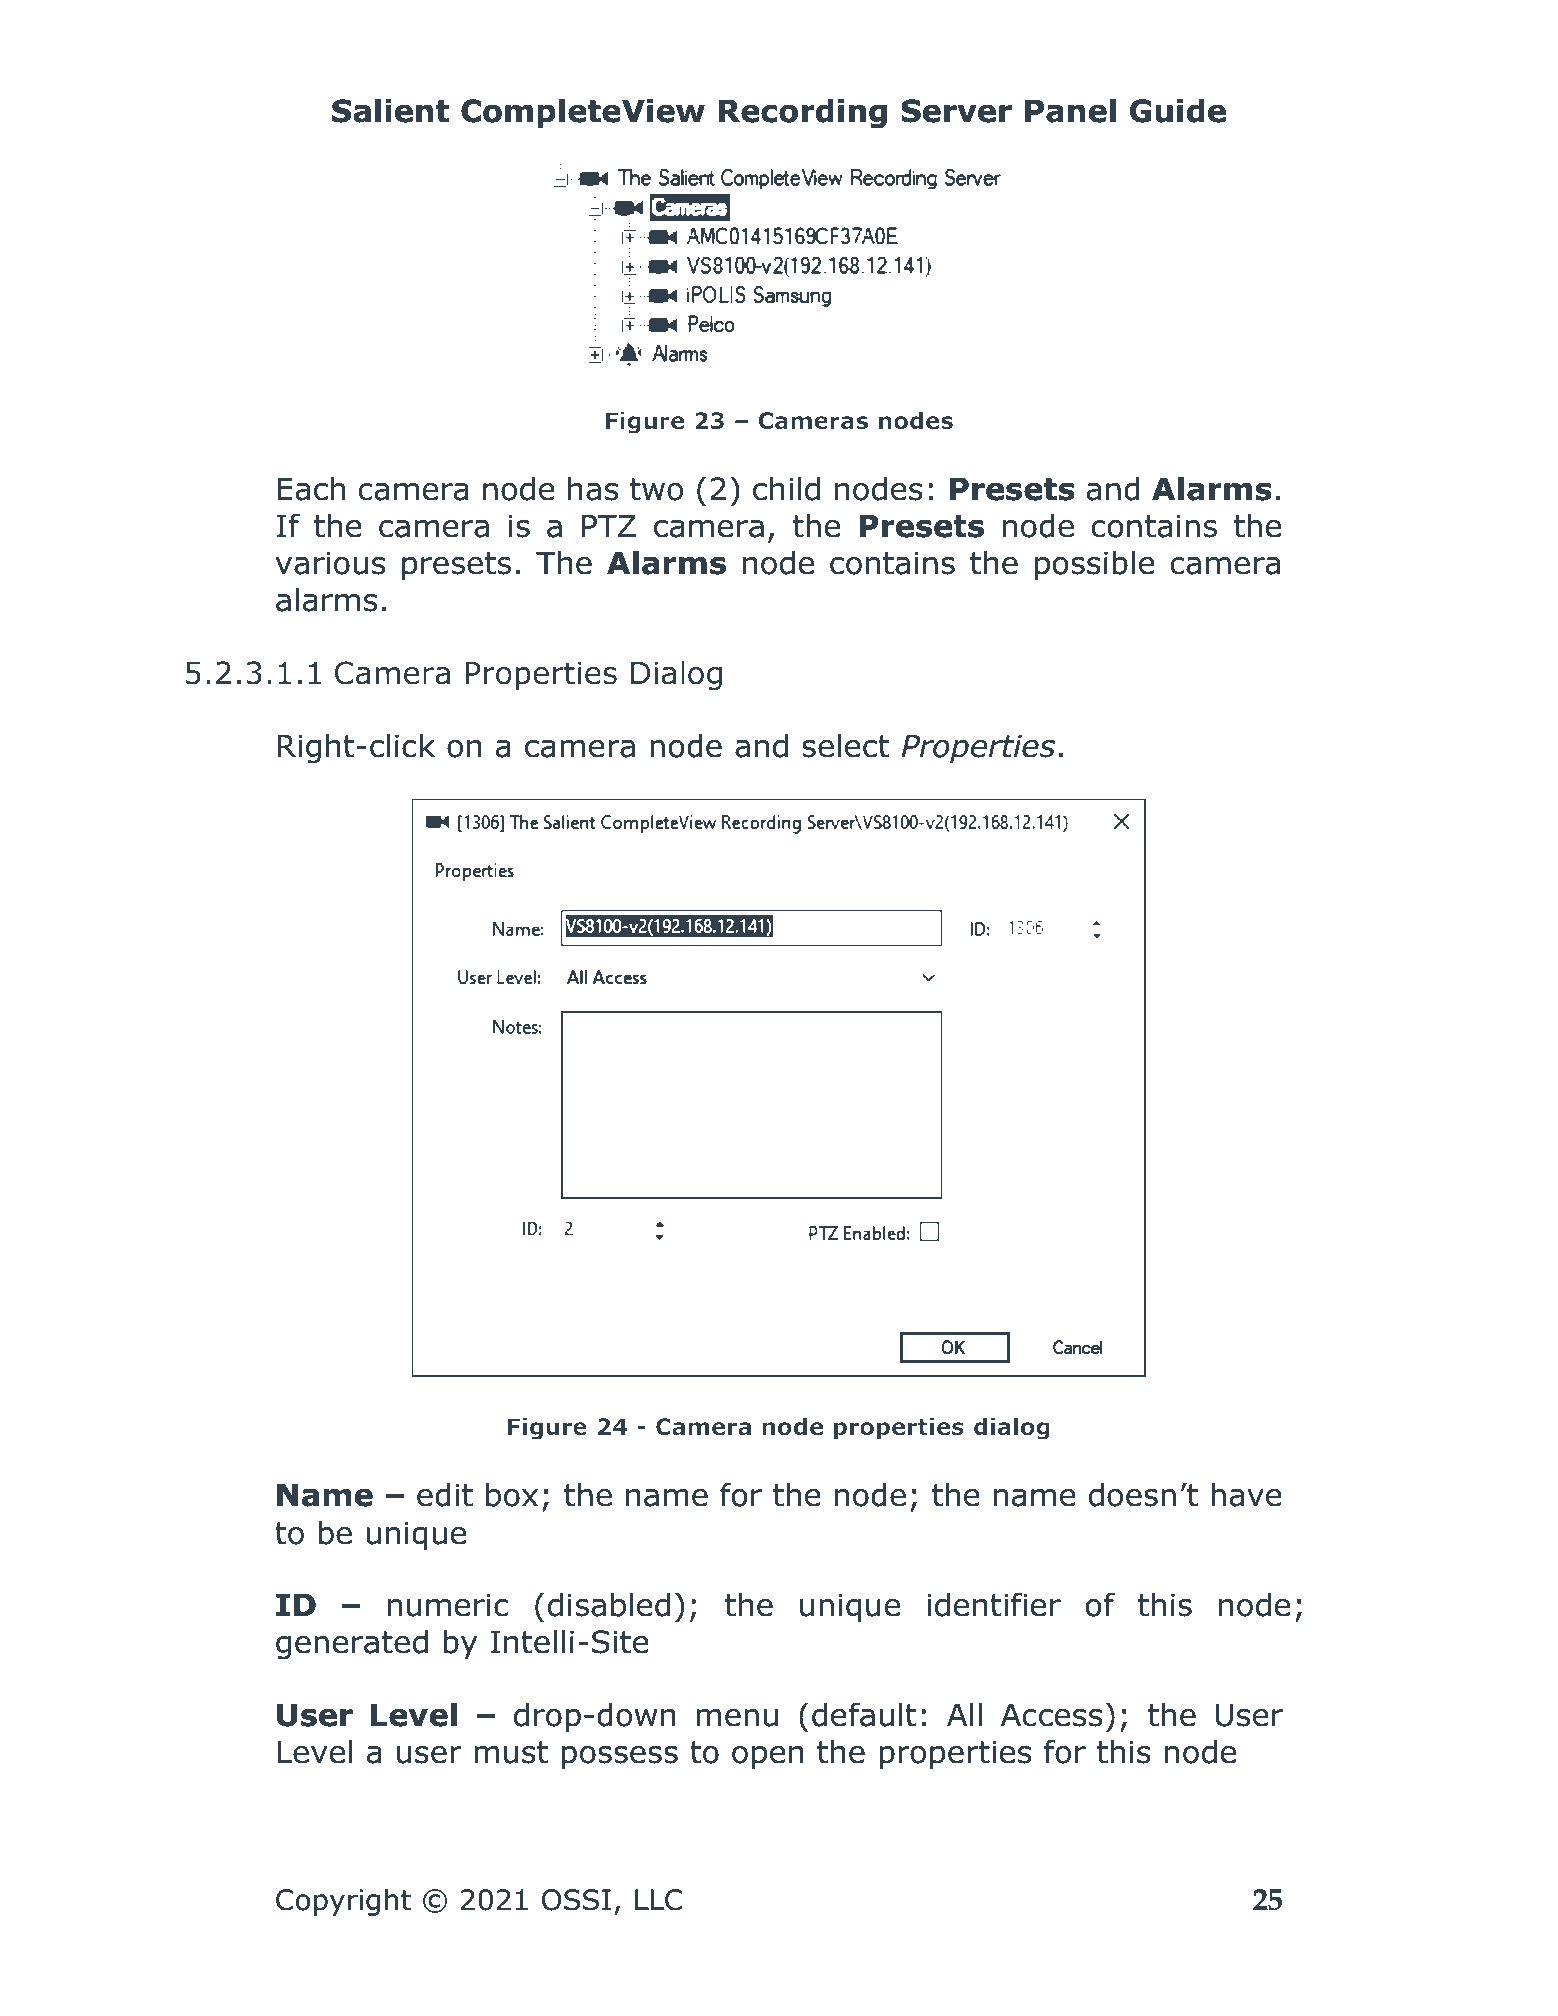 The image size is (1558, 2016). Describe the element at coordinates (845, 745) in the page. I see `select` at that location.
